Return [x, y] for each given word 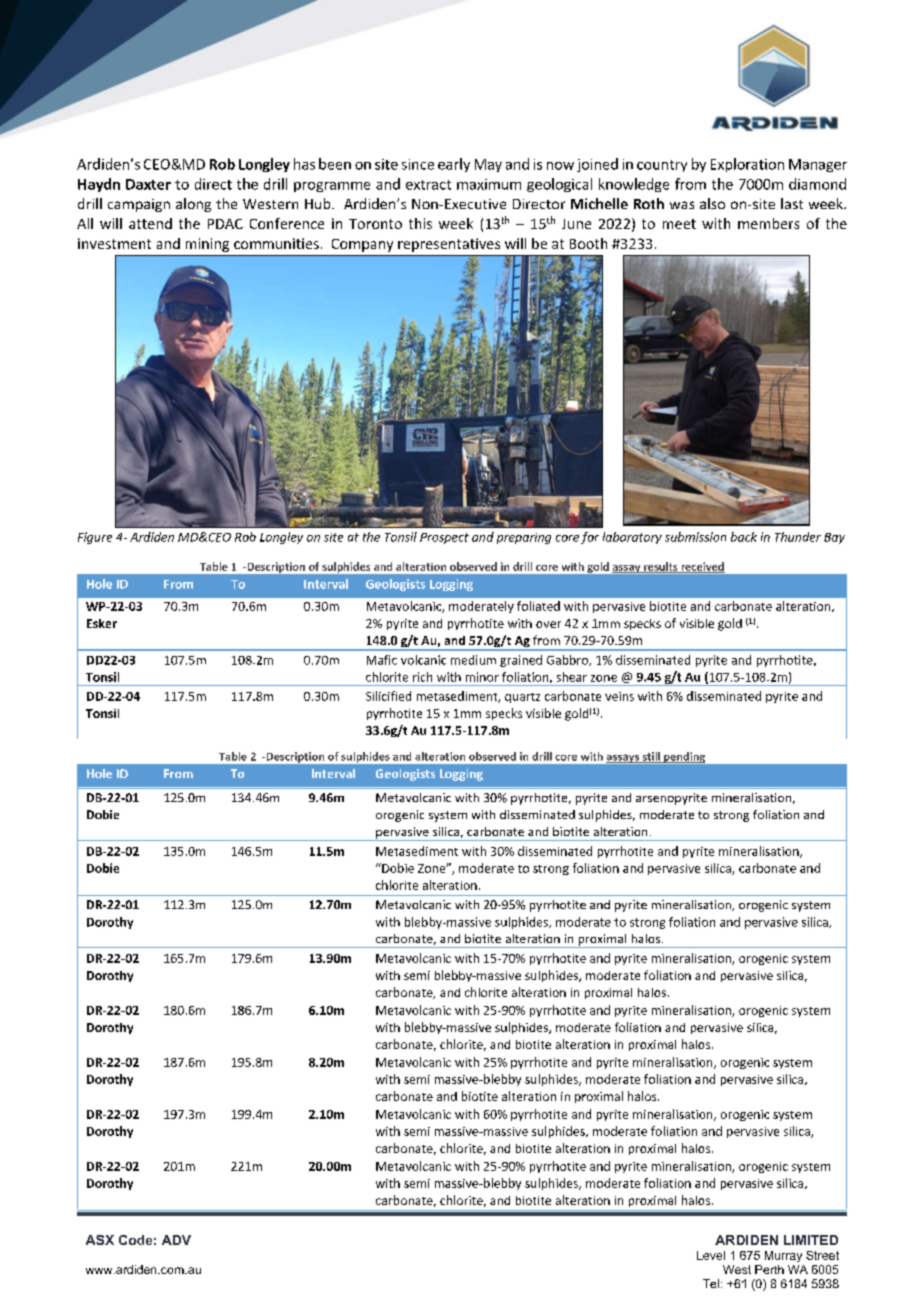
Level [711, 1255]
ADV [176, 1240]
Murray [783, 1256]
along [193, 205]
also [712, 203]
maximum [489, 184]
